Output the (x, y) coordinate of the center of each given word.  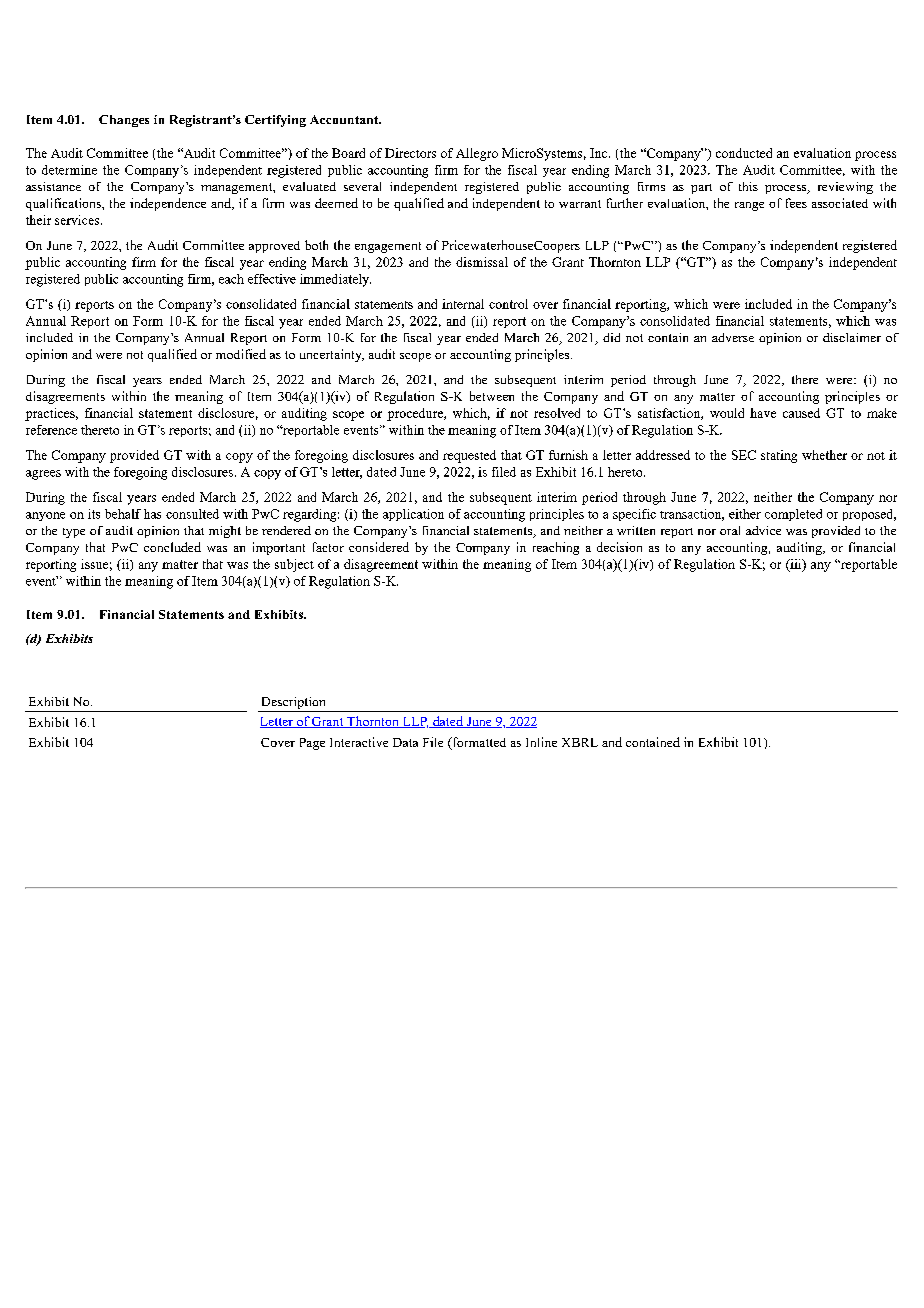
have (763, 413)
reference (51, 430)
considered (379, 547)
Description (293, 704)
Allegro (477, 154)
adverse (733, 337)
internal (463, 304)
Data (405, 742)
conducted (744, 153)
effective (272, 279)
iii (796, 565)
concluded (172, 547)
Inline (541, 742)
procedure (416, 414)
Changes (124, 121)
